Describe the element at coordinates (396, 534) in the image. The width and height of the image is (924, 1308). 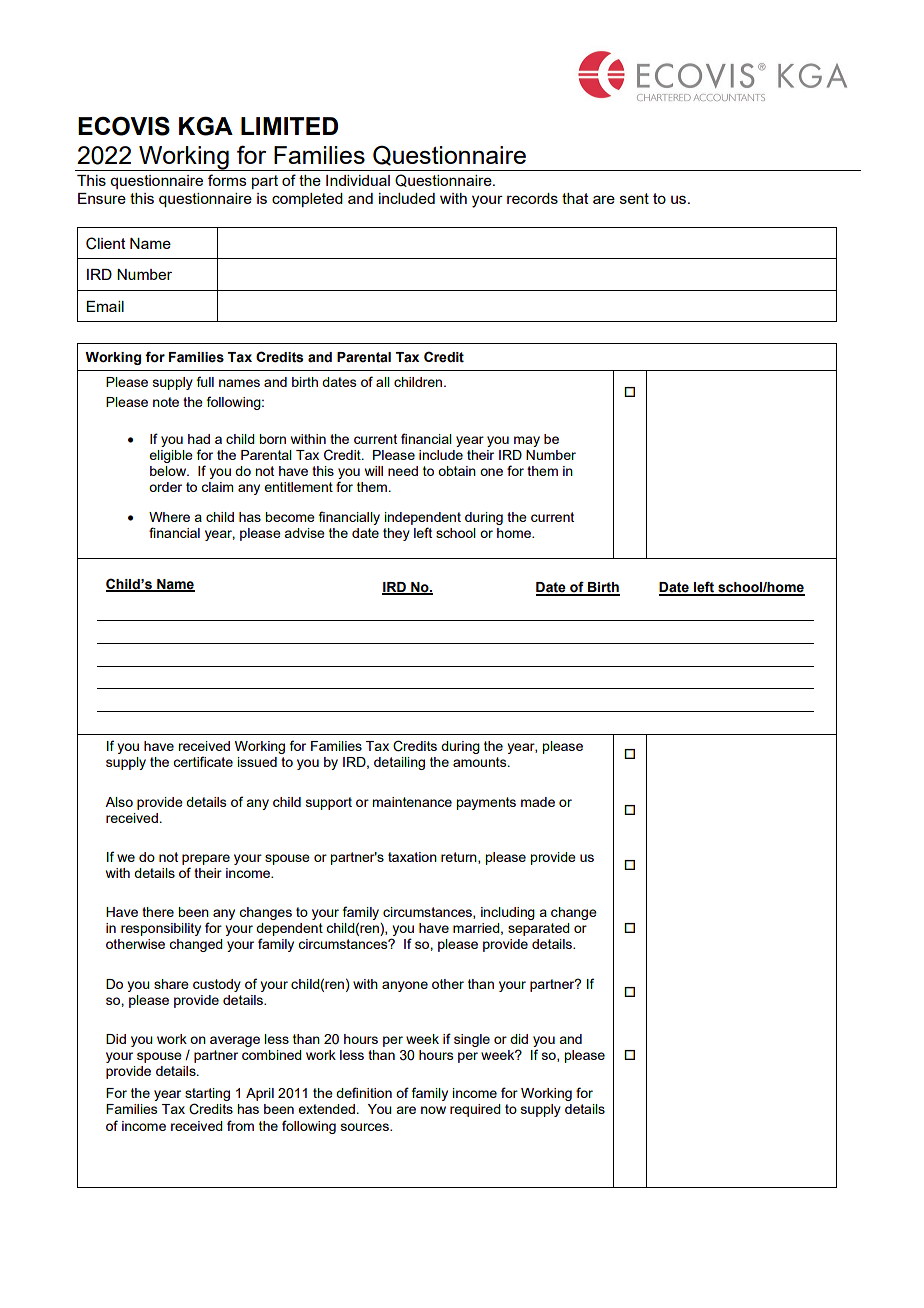
I see `they` at that location.
